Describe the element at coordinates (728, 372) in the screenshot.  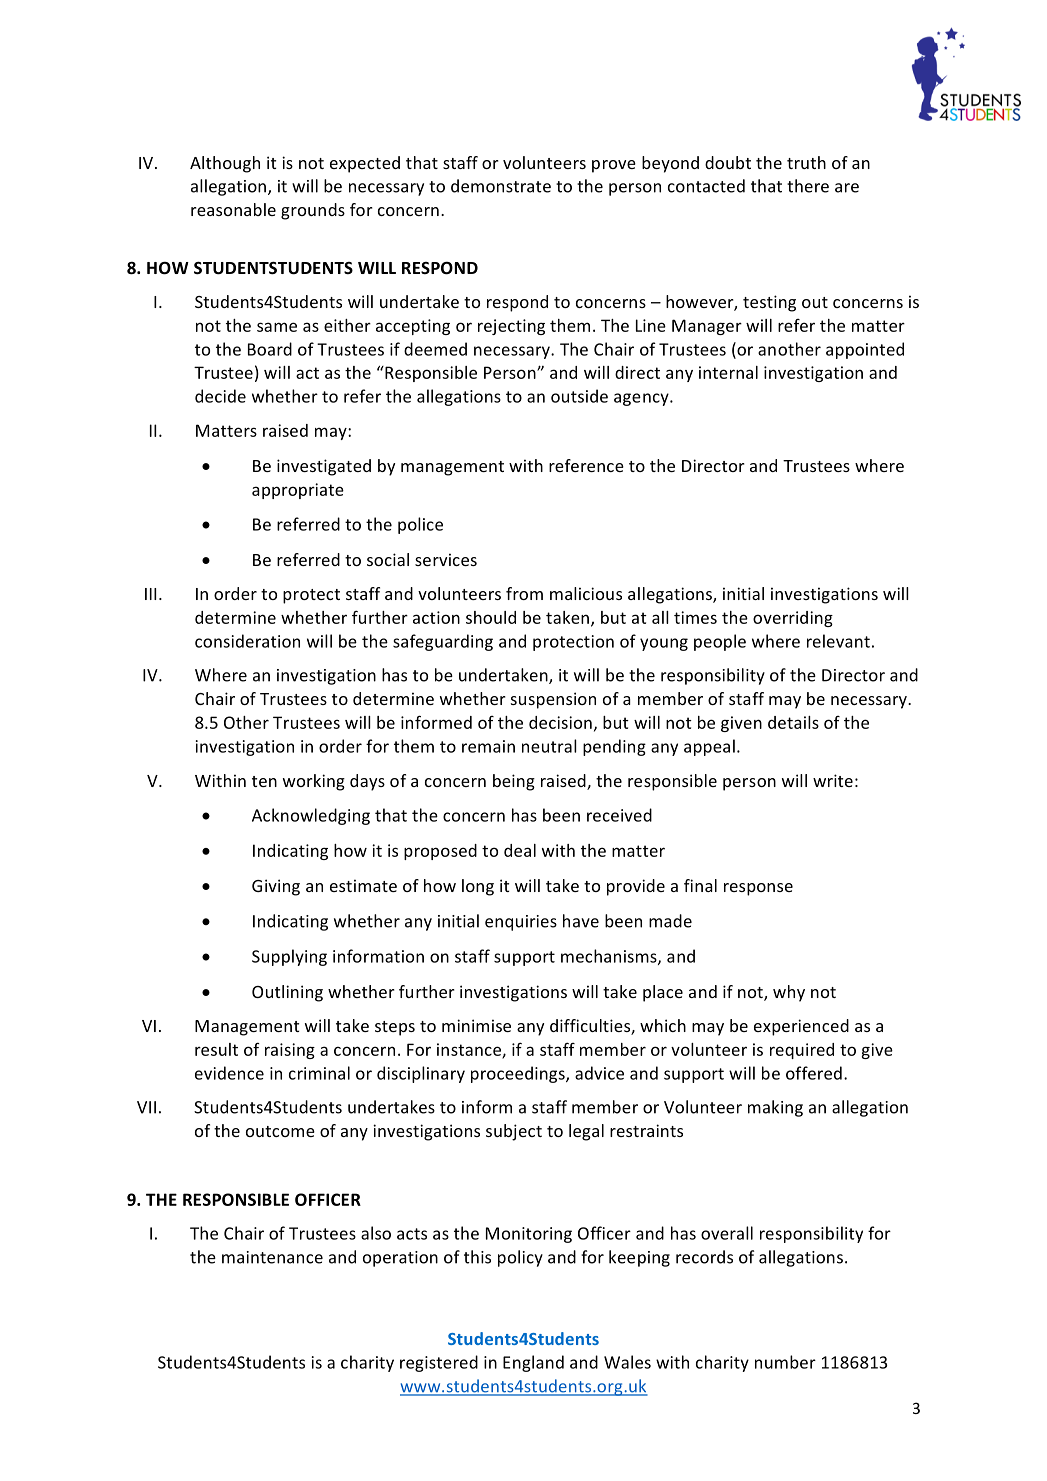
I see `internal` at that location.
